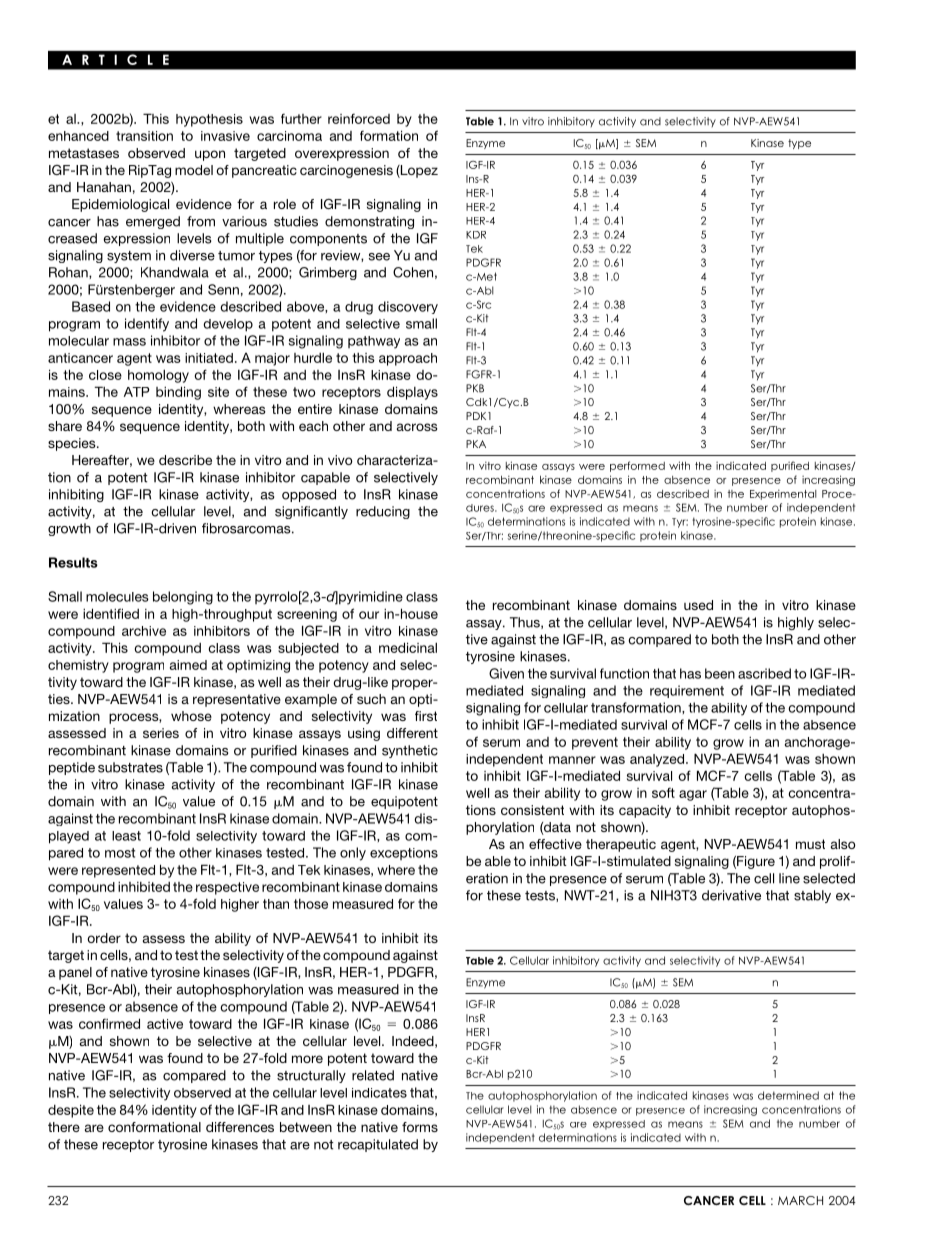 The image size is (952, 1233). I want to click on performed, so click(637, 466).
